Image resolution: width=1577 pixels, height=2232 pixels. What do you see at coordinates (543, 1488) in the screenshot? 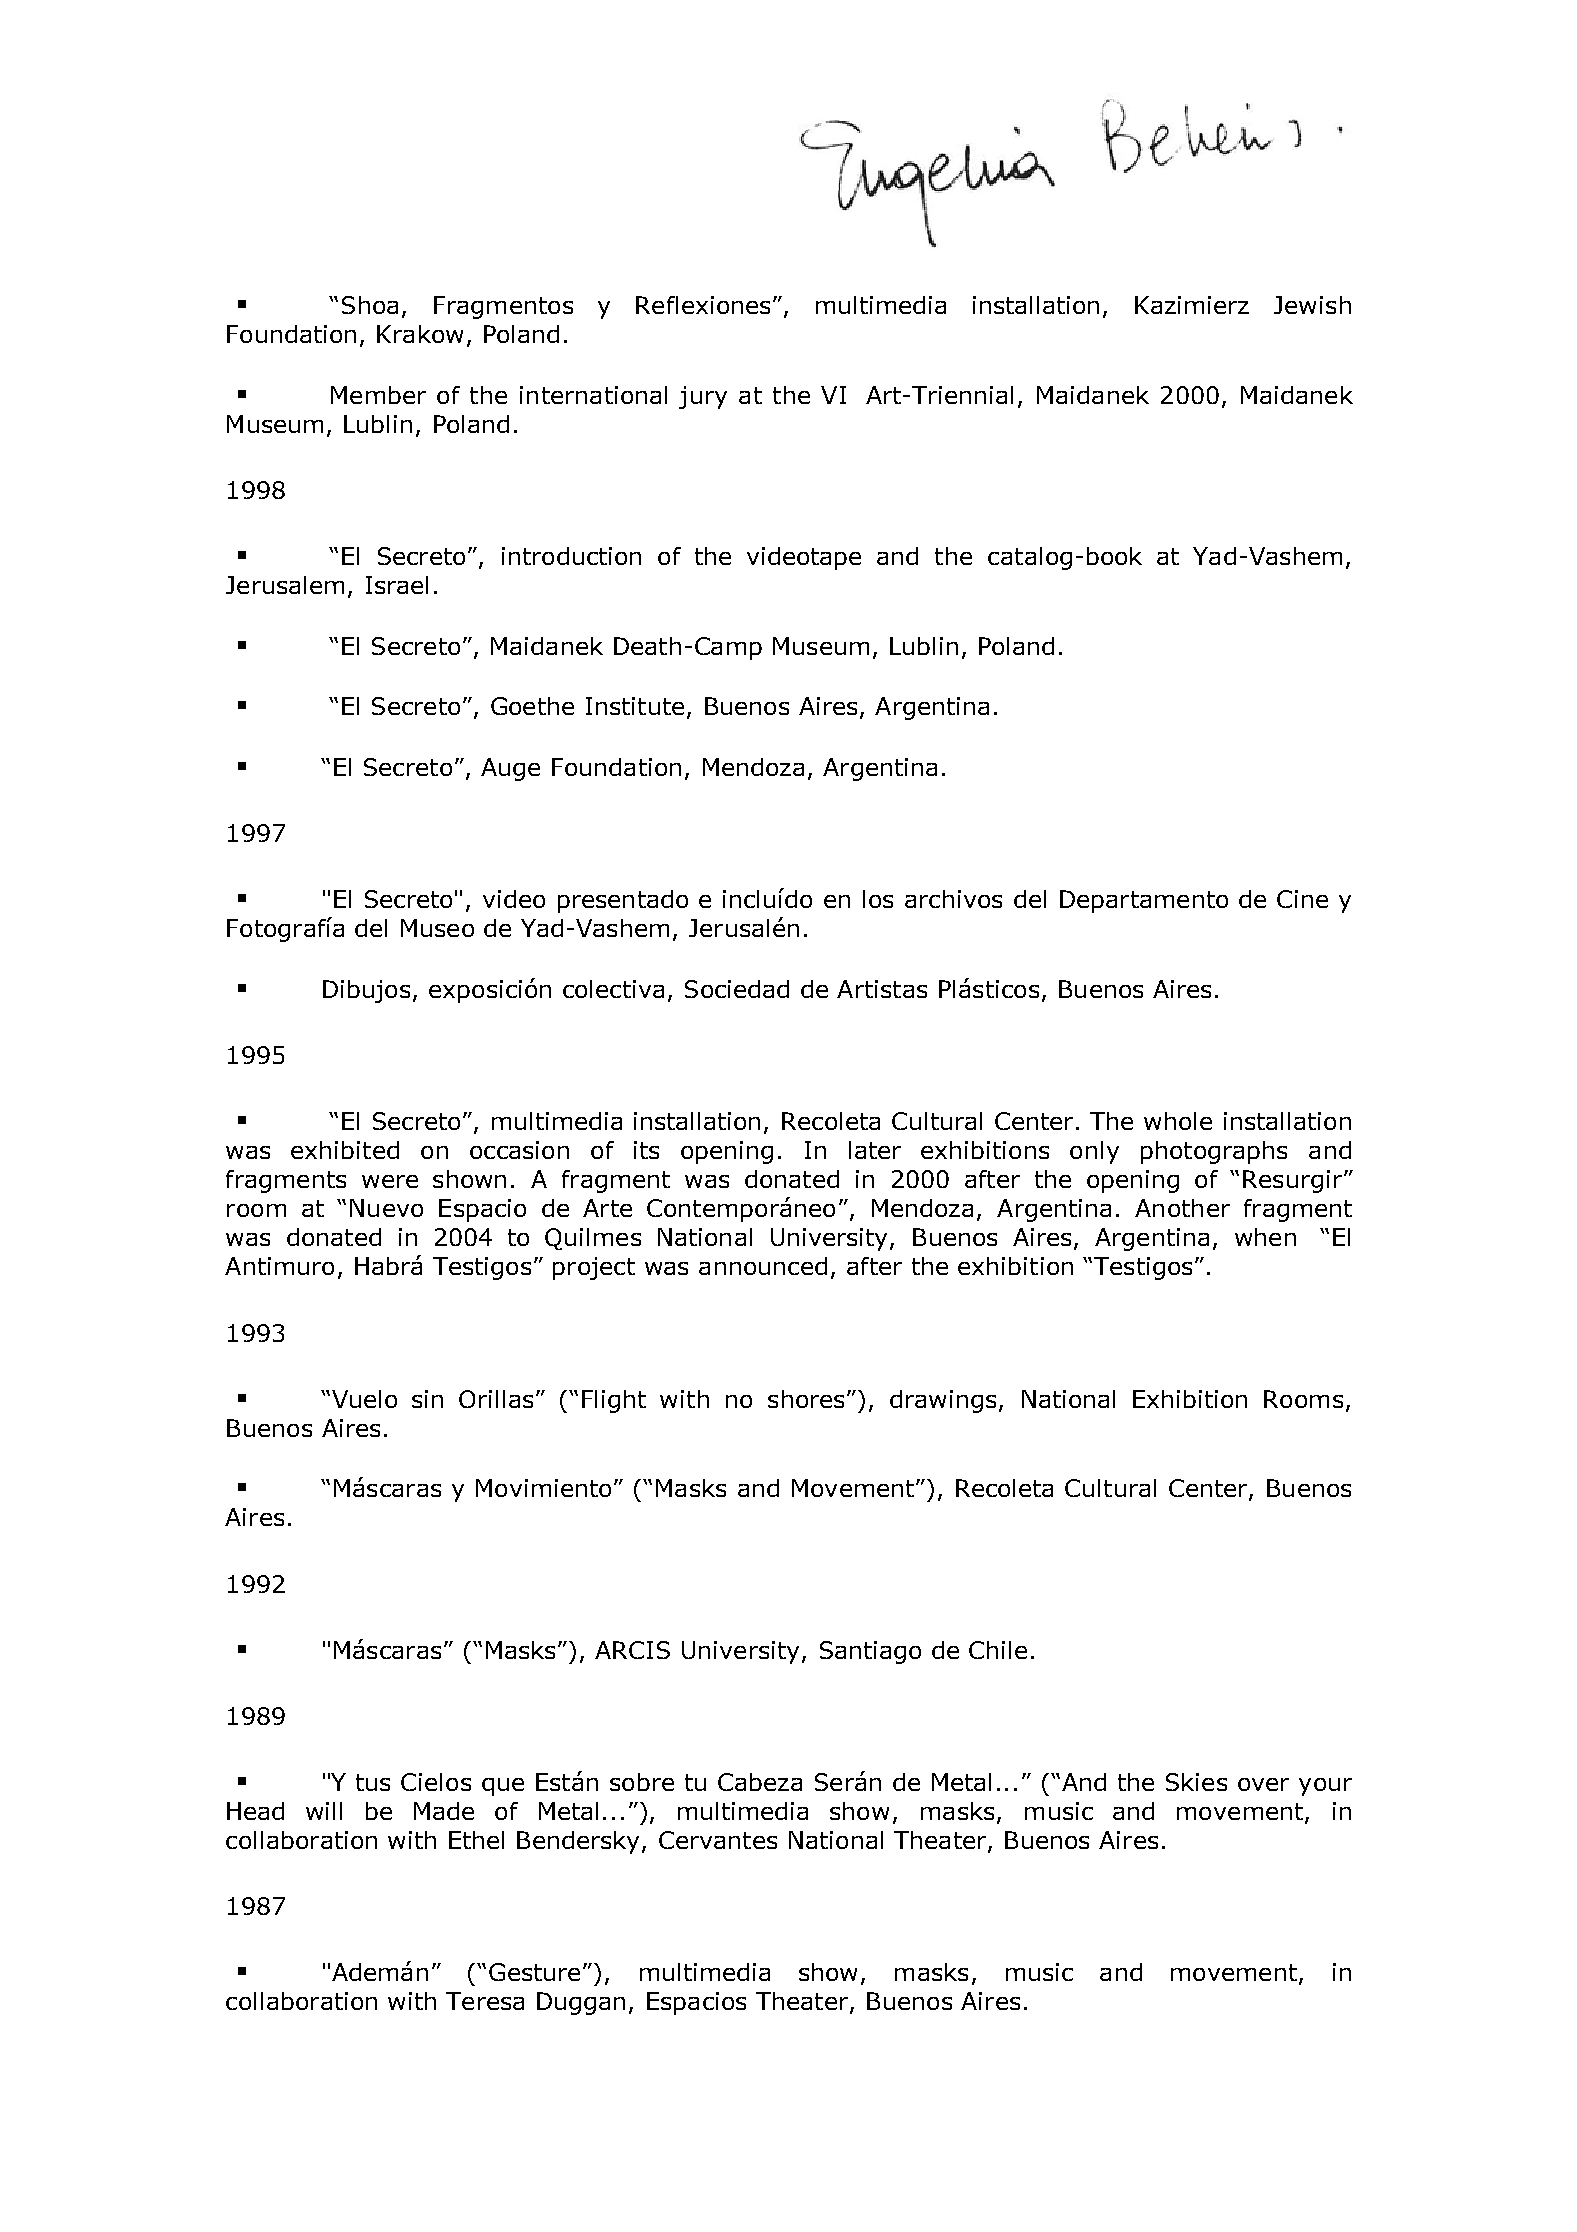
I see `Movimiento` at bounding box center [543, 1488].
